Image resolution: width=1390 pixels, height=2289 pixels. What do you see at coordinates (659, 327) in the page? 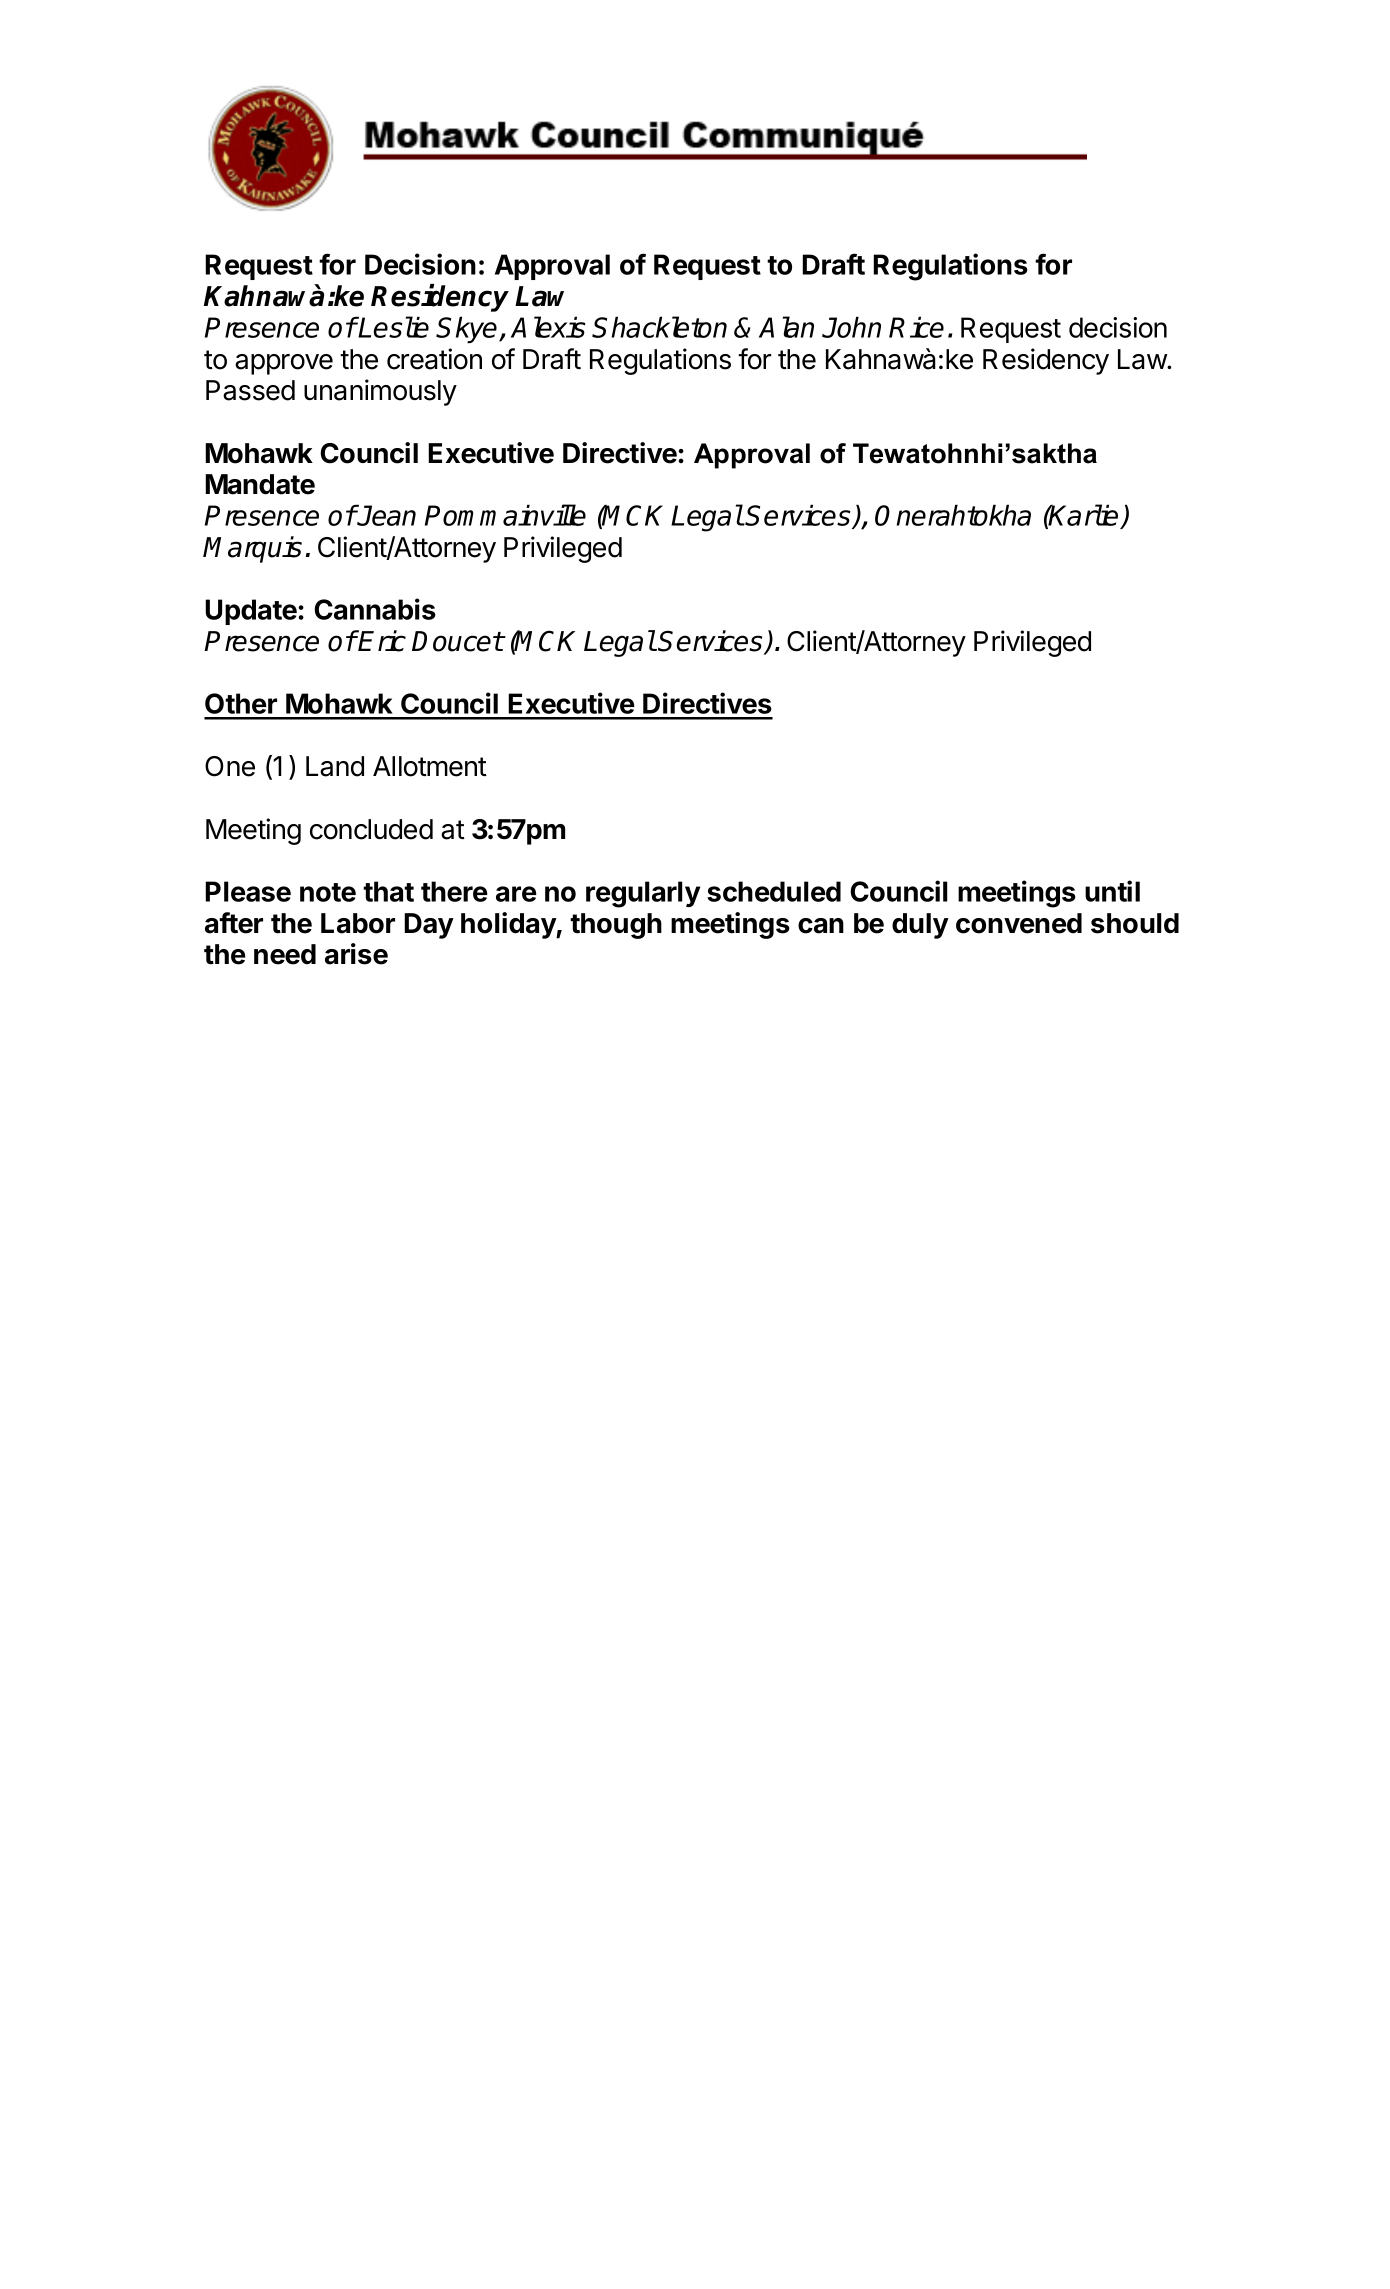
I see `Shackleton` at bounding box center [659, 327].
